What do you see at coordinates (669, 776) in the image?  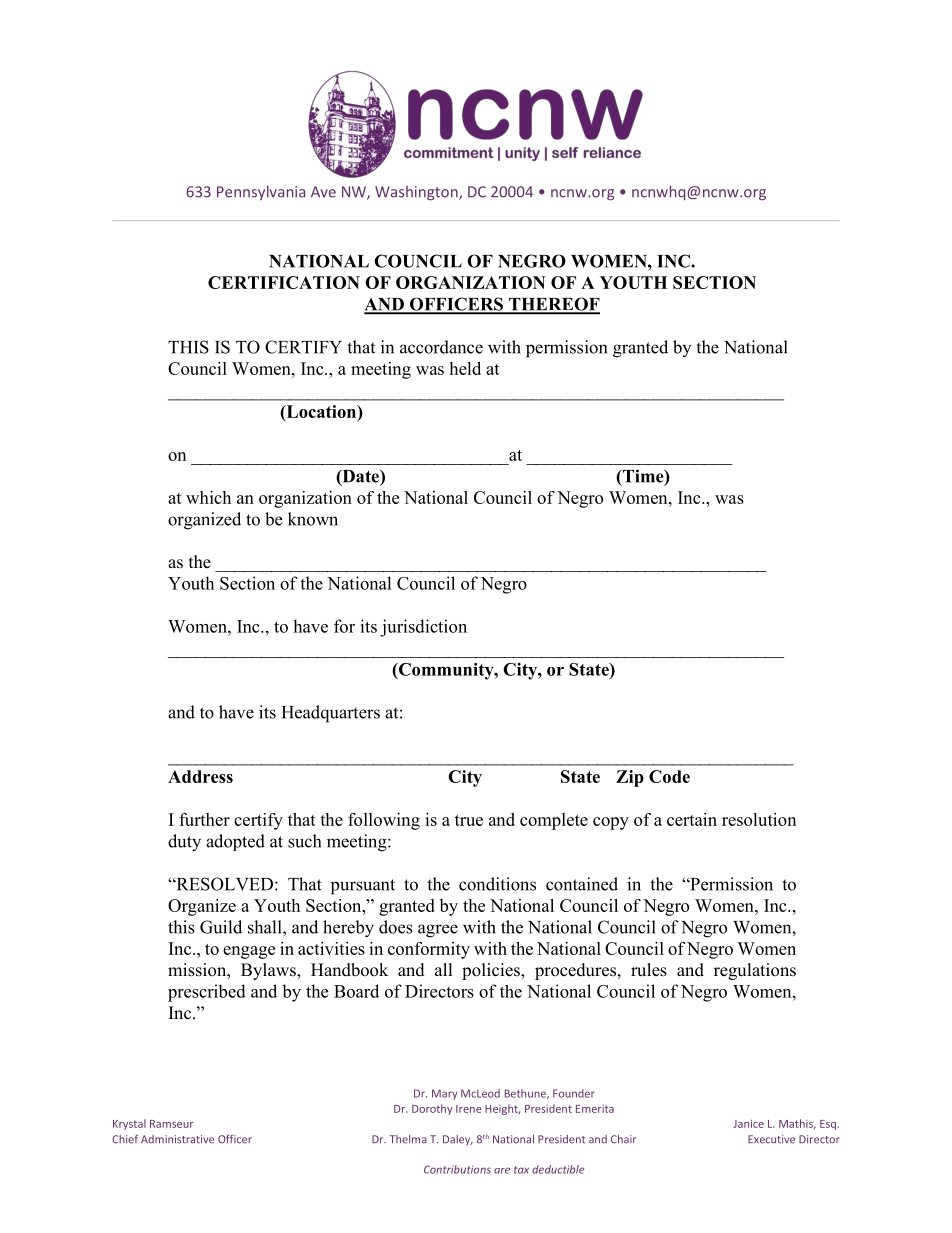 I see `Code` at bounding box center [669, 776].
